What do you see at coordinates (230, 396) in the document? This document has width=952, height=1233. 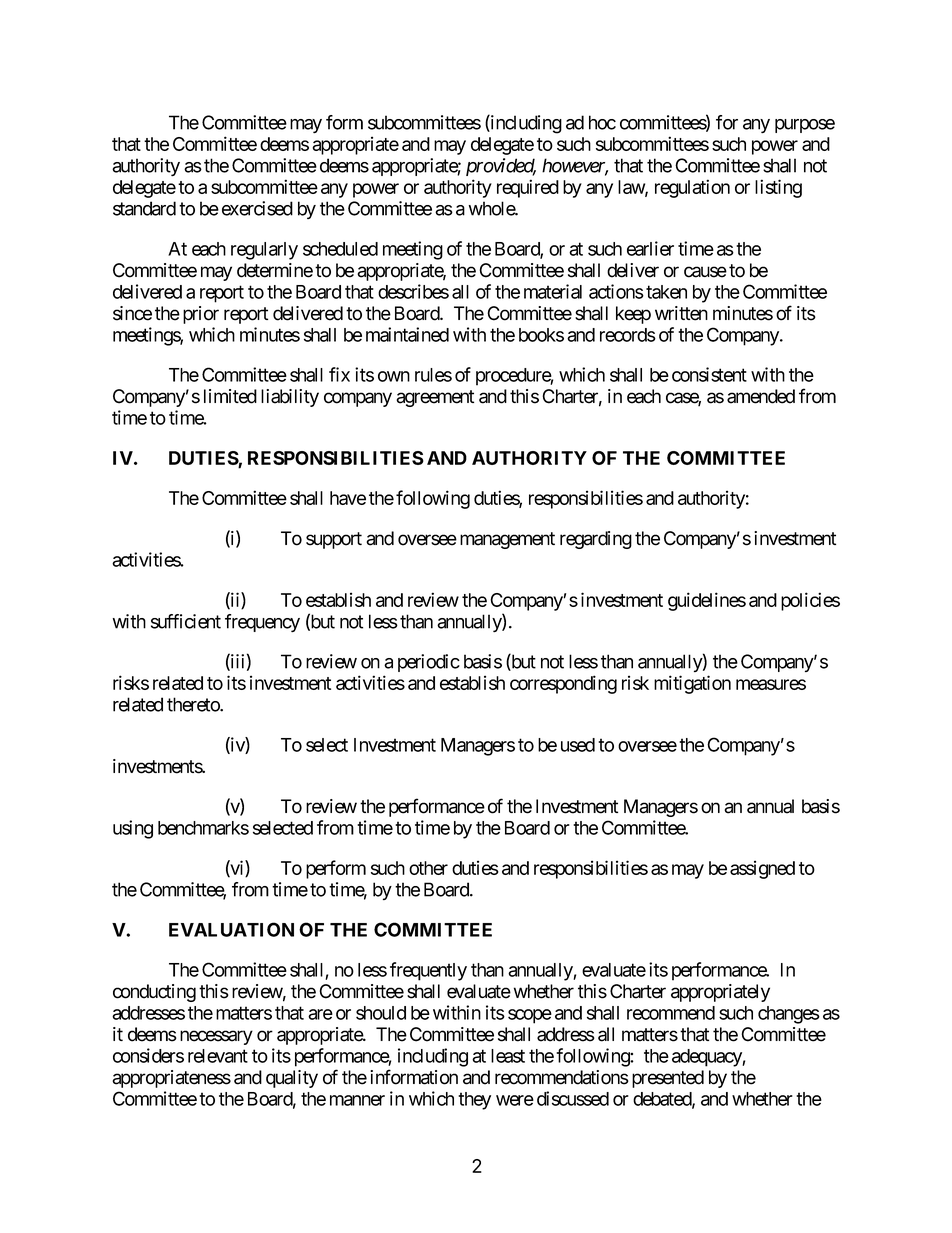 I see `limited` at bounding box center [230, 396].
